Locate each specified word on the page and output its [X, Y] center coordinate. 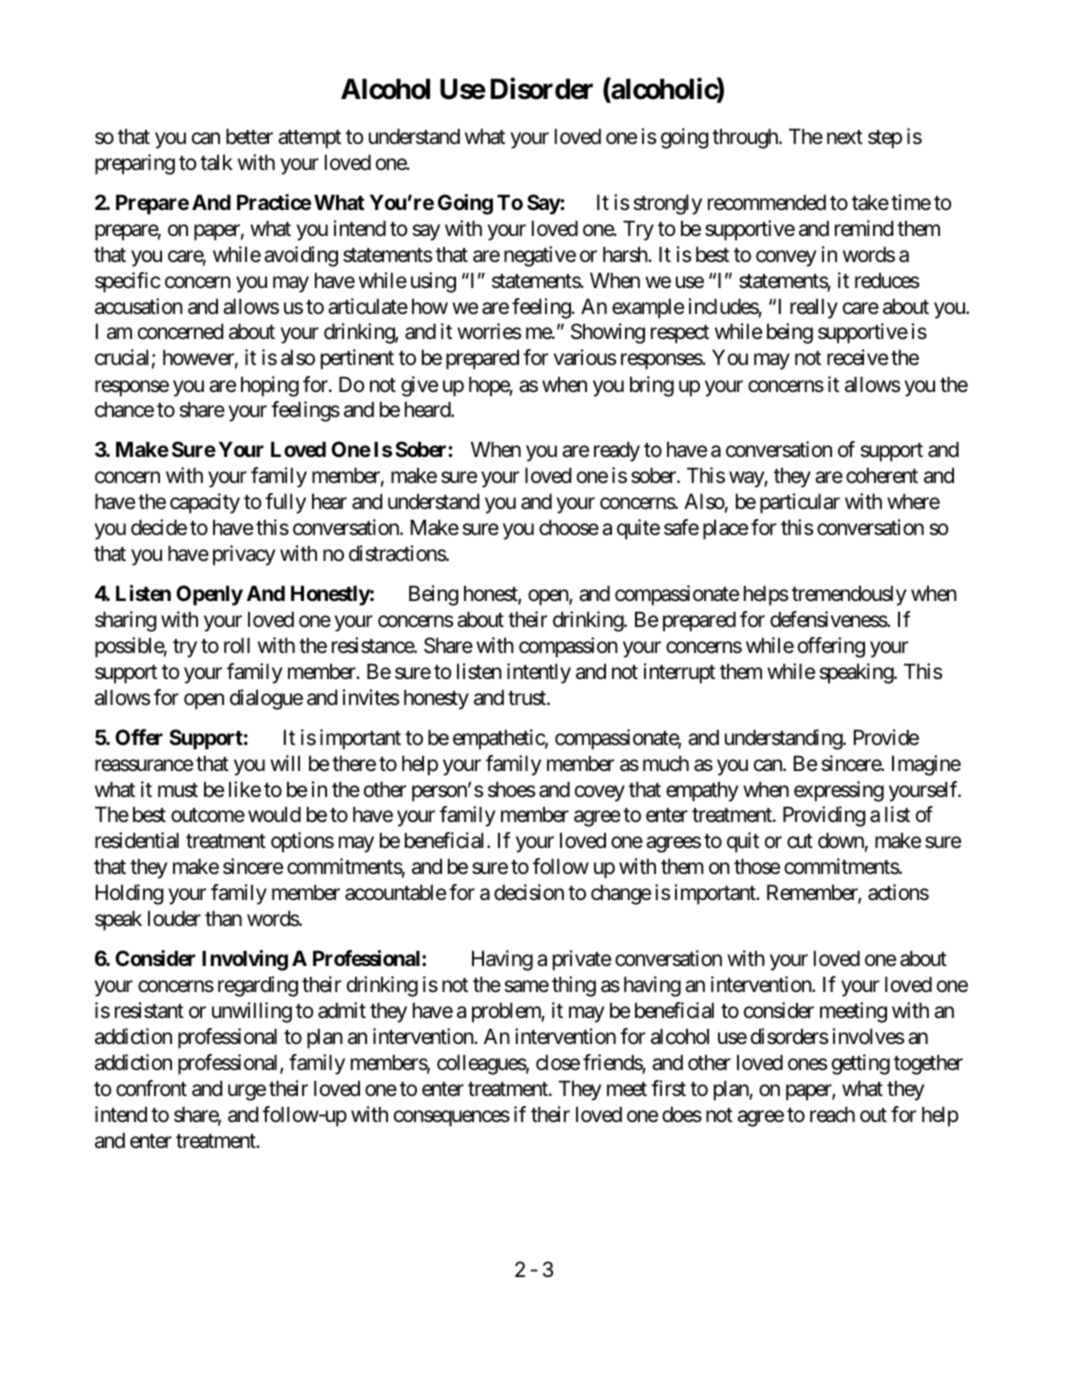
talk [216, 162]
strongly [667, 204]
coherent [882, 475]
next [845, 137]
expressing [839, 791]
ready [617, 451]
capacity [205, 503]
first [668, 1088]
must [178, 790]
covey [600, 793]
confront [151, 1088]
